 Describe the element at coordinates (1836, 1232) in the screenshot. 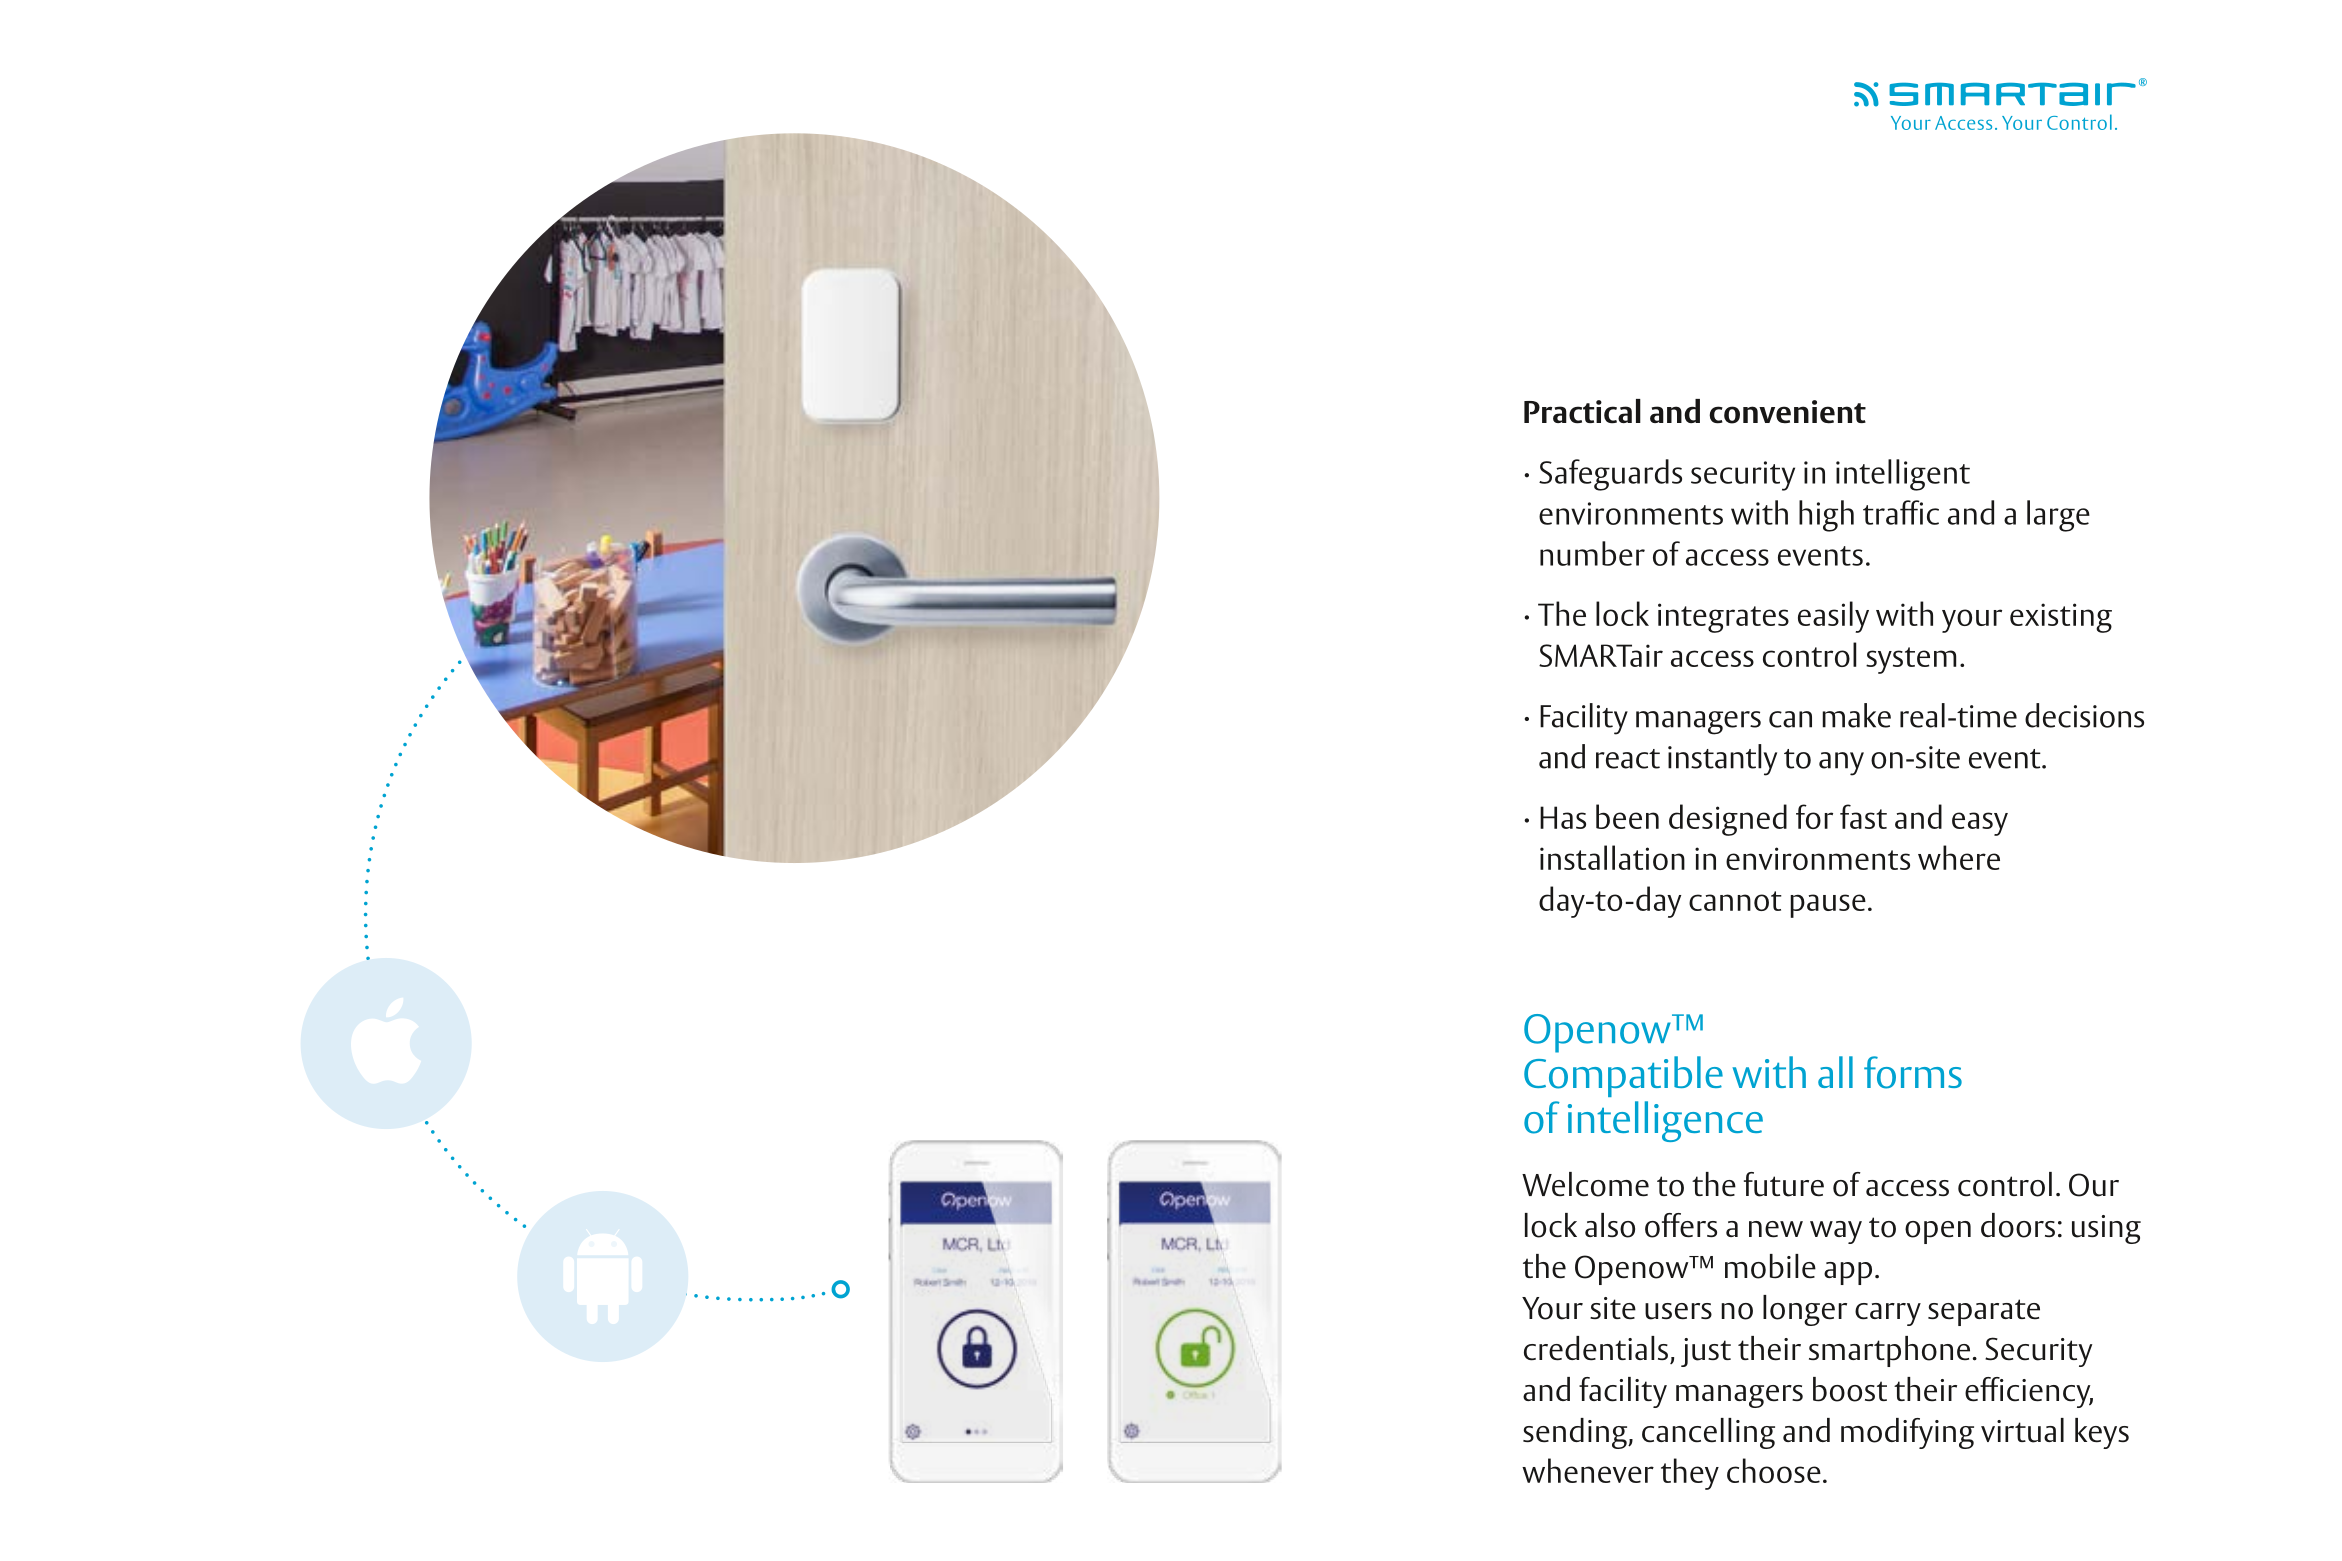

I see `way` at that location.
